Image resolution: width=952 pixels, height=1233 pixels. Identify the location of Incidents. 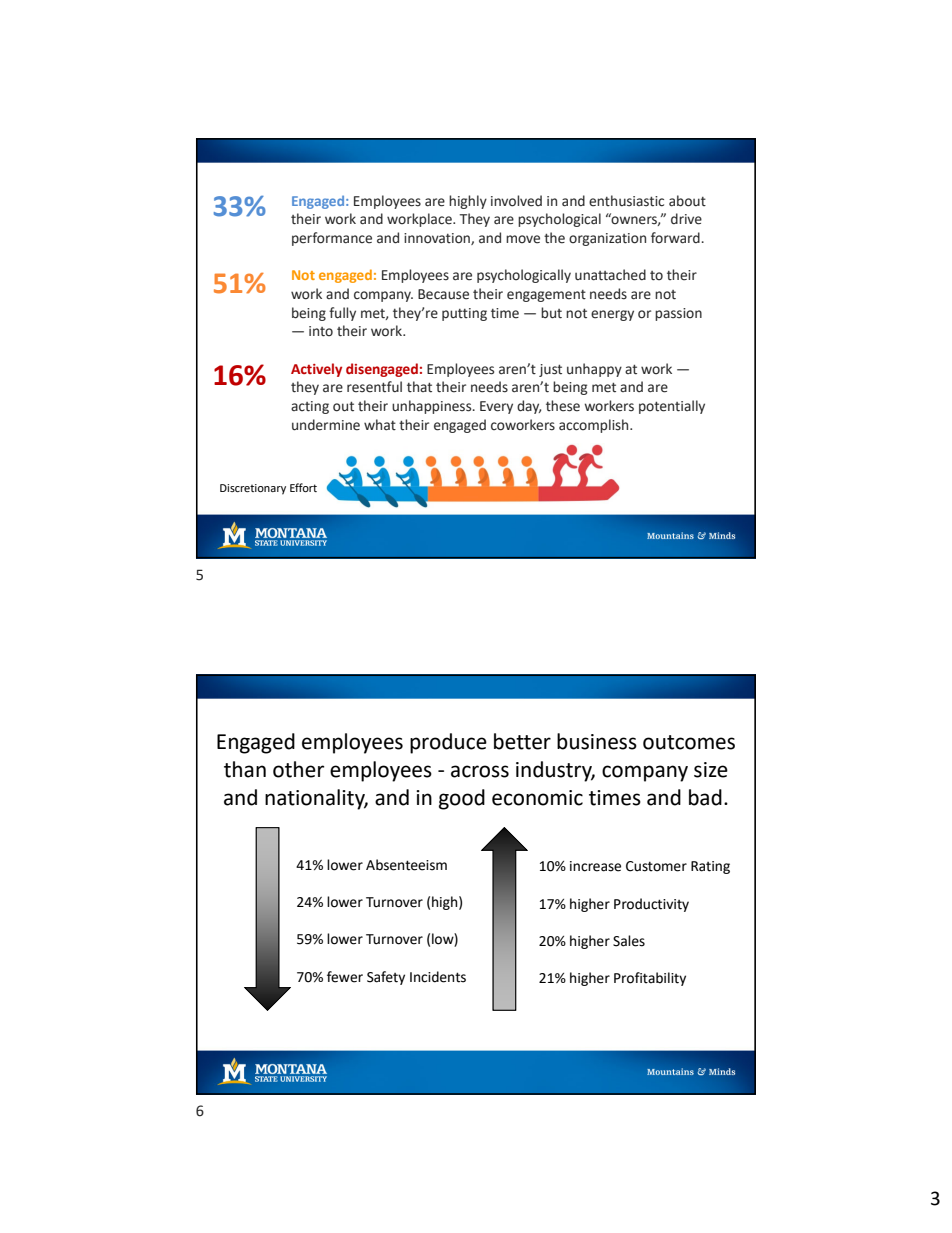
(438, 977).
